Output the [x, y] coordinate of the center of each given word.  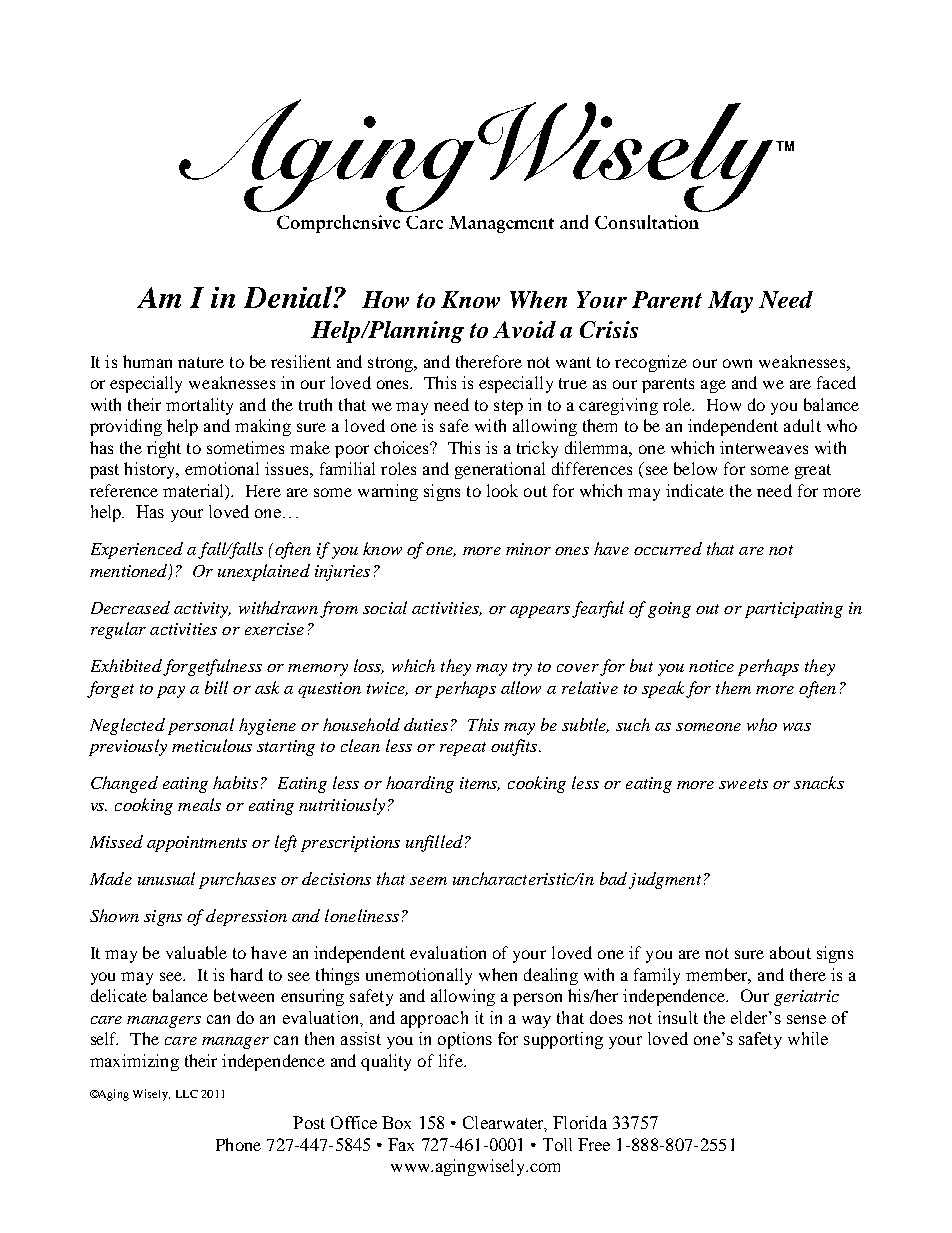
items [480, 784]
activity [202, 610]
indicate [695, 490]
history [151, 470]
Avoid [524, 329]
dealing [551, 976]
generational [500, 470]
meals [199, 804]
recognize [651, 363]
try [522, 669]
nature [201, 362]
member [718, 975]
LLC [187, 1094]
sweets [743, 784]
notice [711, 666]
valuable [196, 952]
